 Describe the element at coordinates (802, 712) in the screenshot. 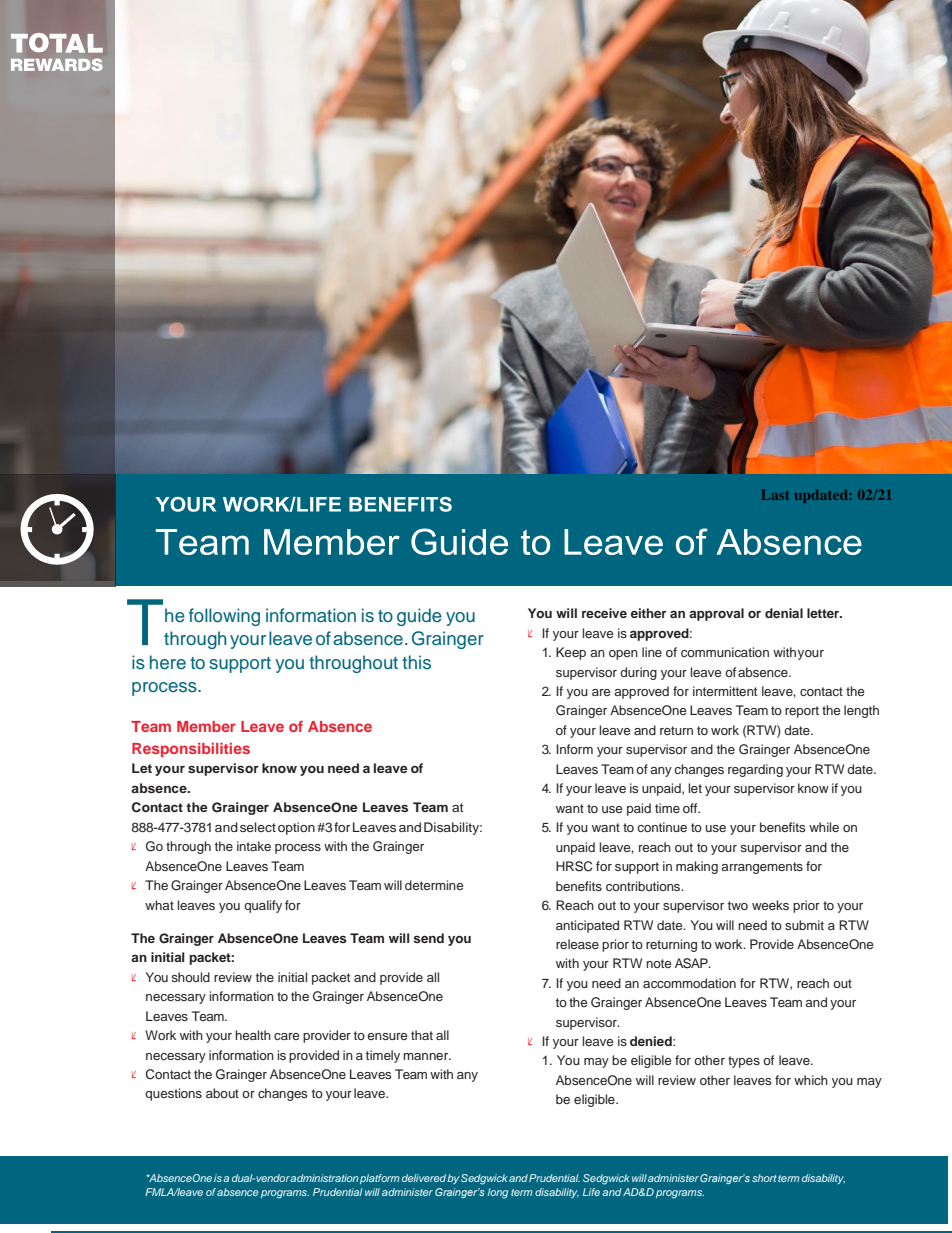

I see `report` at that location.
